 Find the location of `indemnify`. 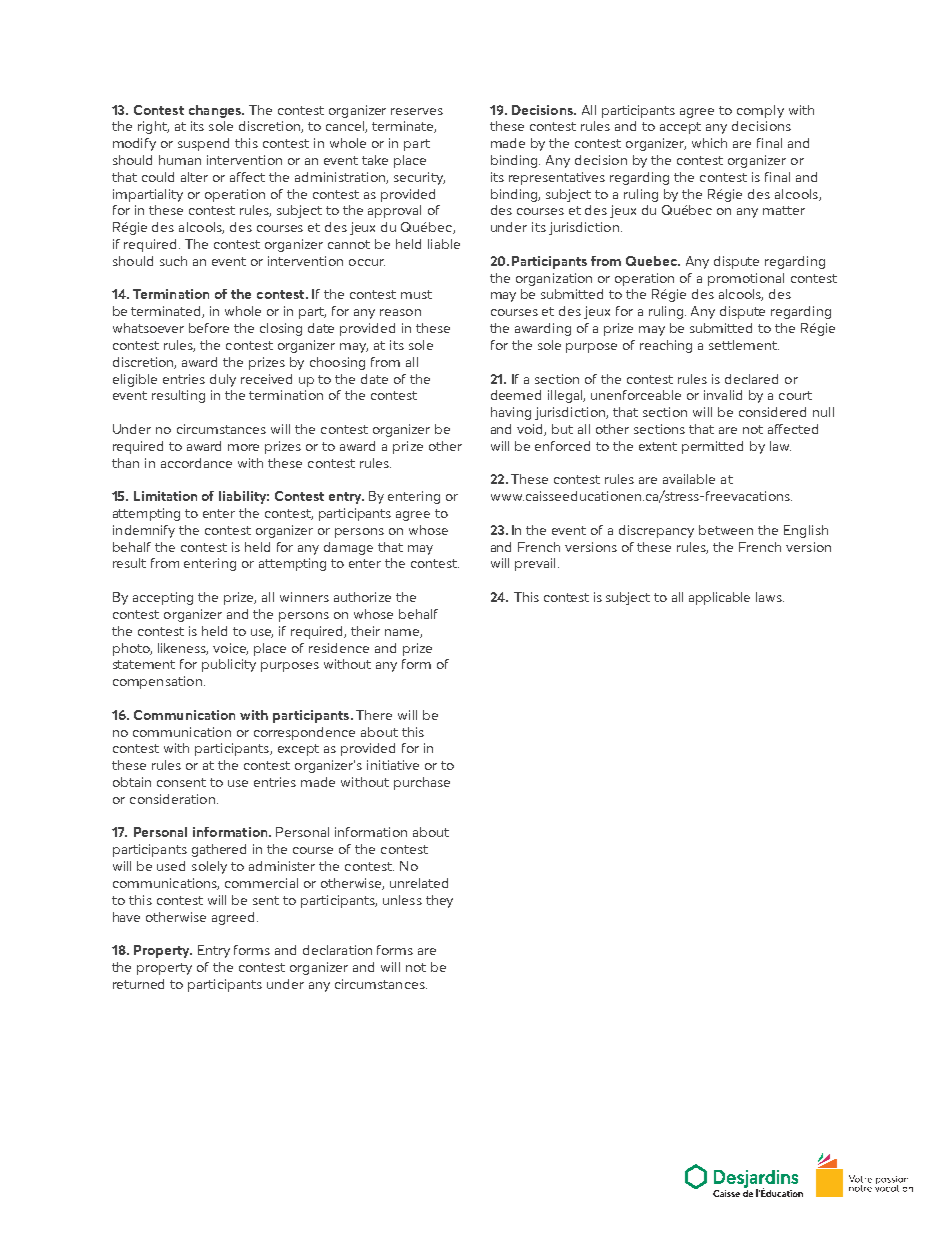

indemnify is located at coordinates (144, 531).
